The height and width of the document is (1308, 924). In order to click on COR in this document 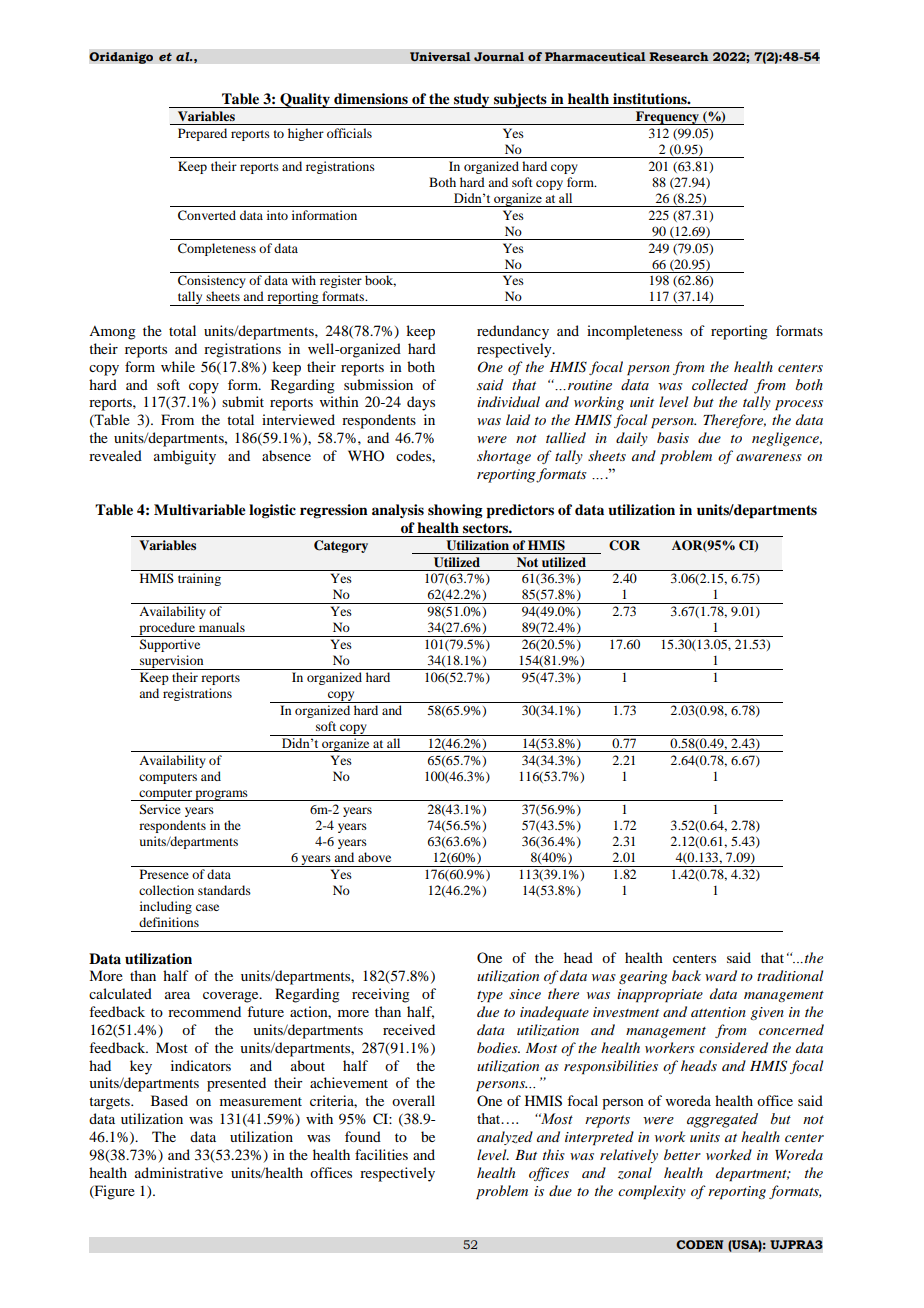, I will do `click(624, 545)`.
